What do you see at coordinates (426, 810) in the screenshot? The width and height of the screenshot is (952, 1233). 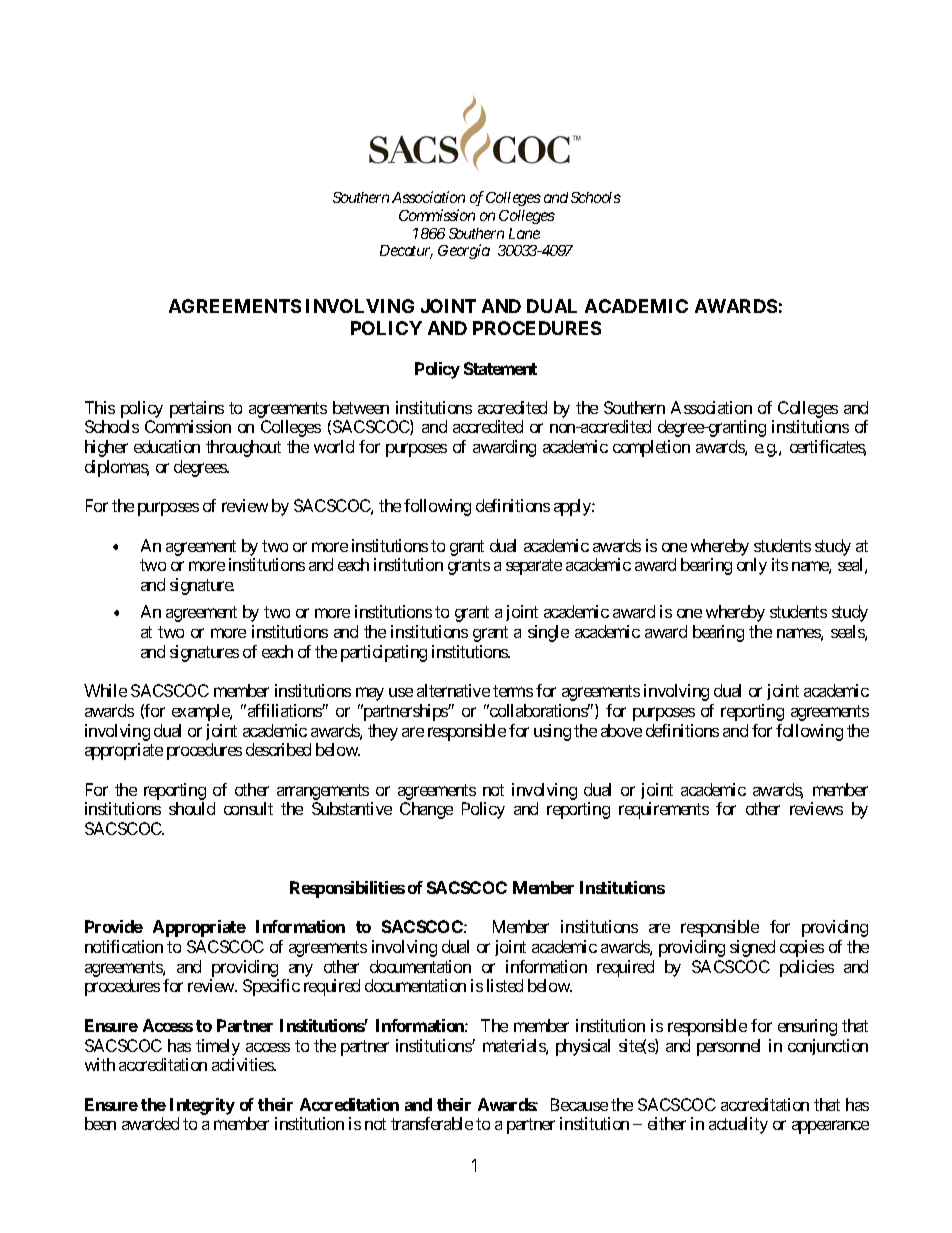 I see `Change` at bounding box center [426, 810].
